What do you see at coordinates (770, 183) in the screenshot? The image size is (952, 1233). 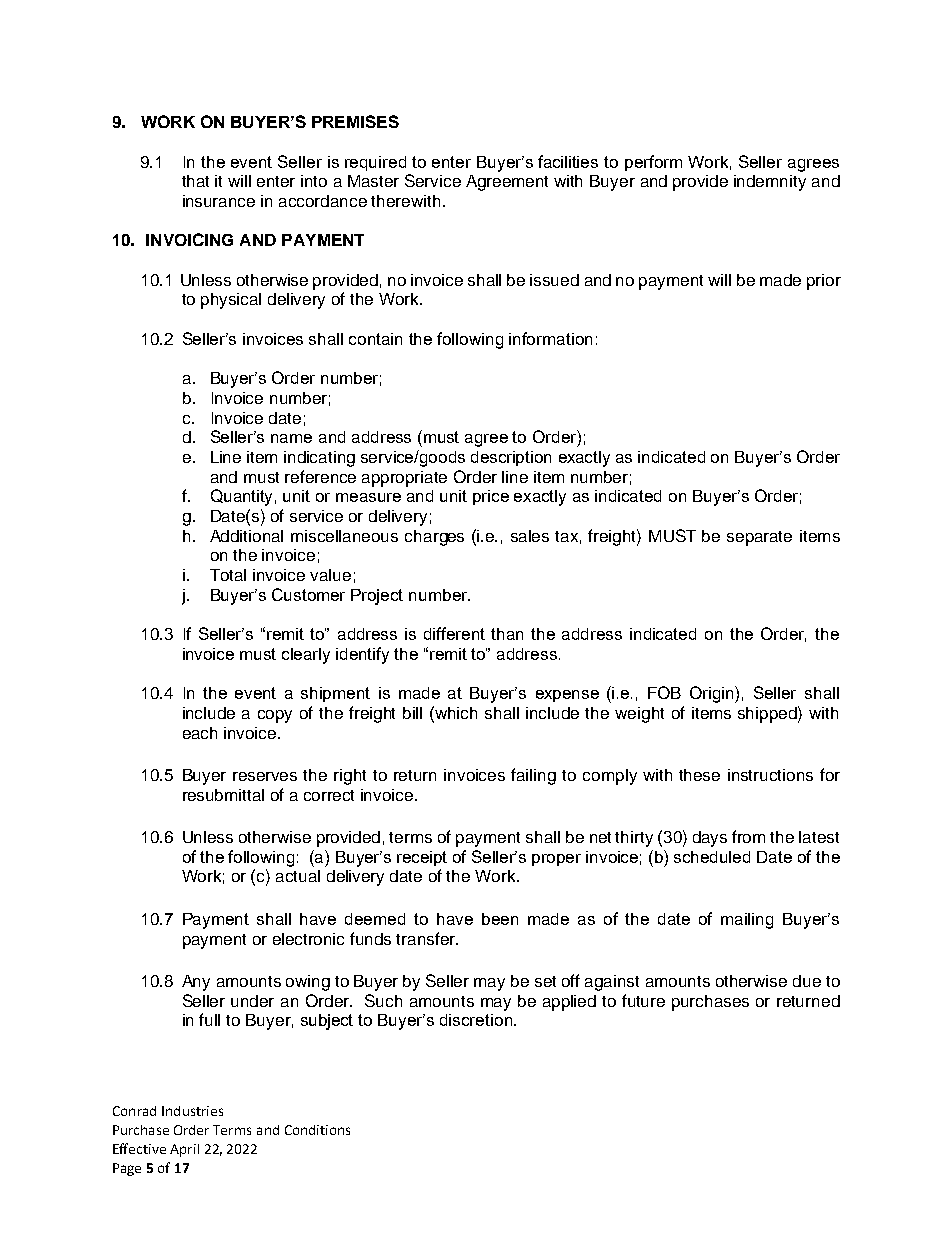 I see `indemnity` at bounding box center [770, 183].
